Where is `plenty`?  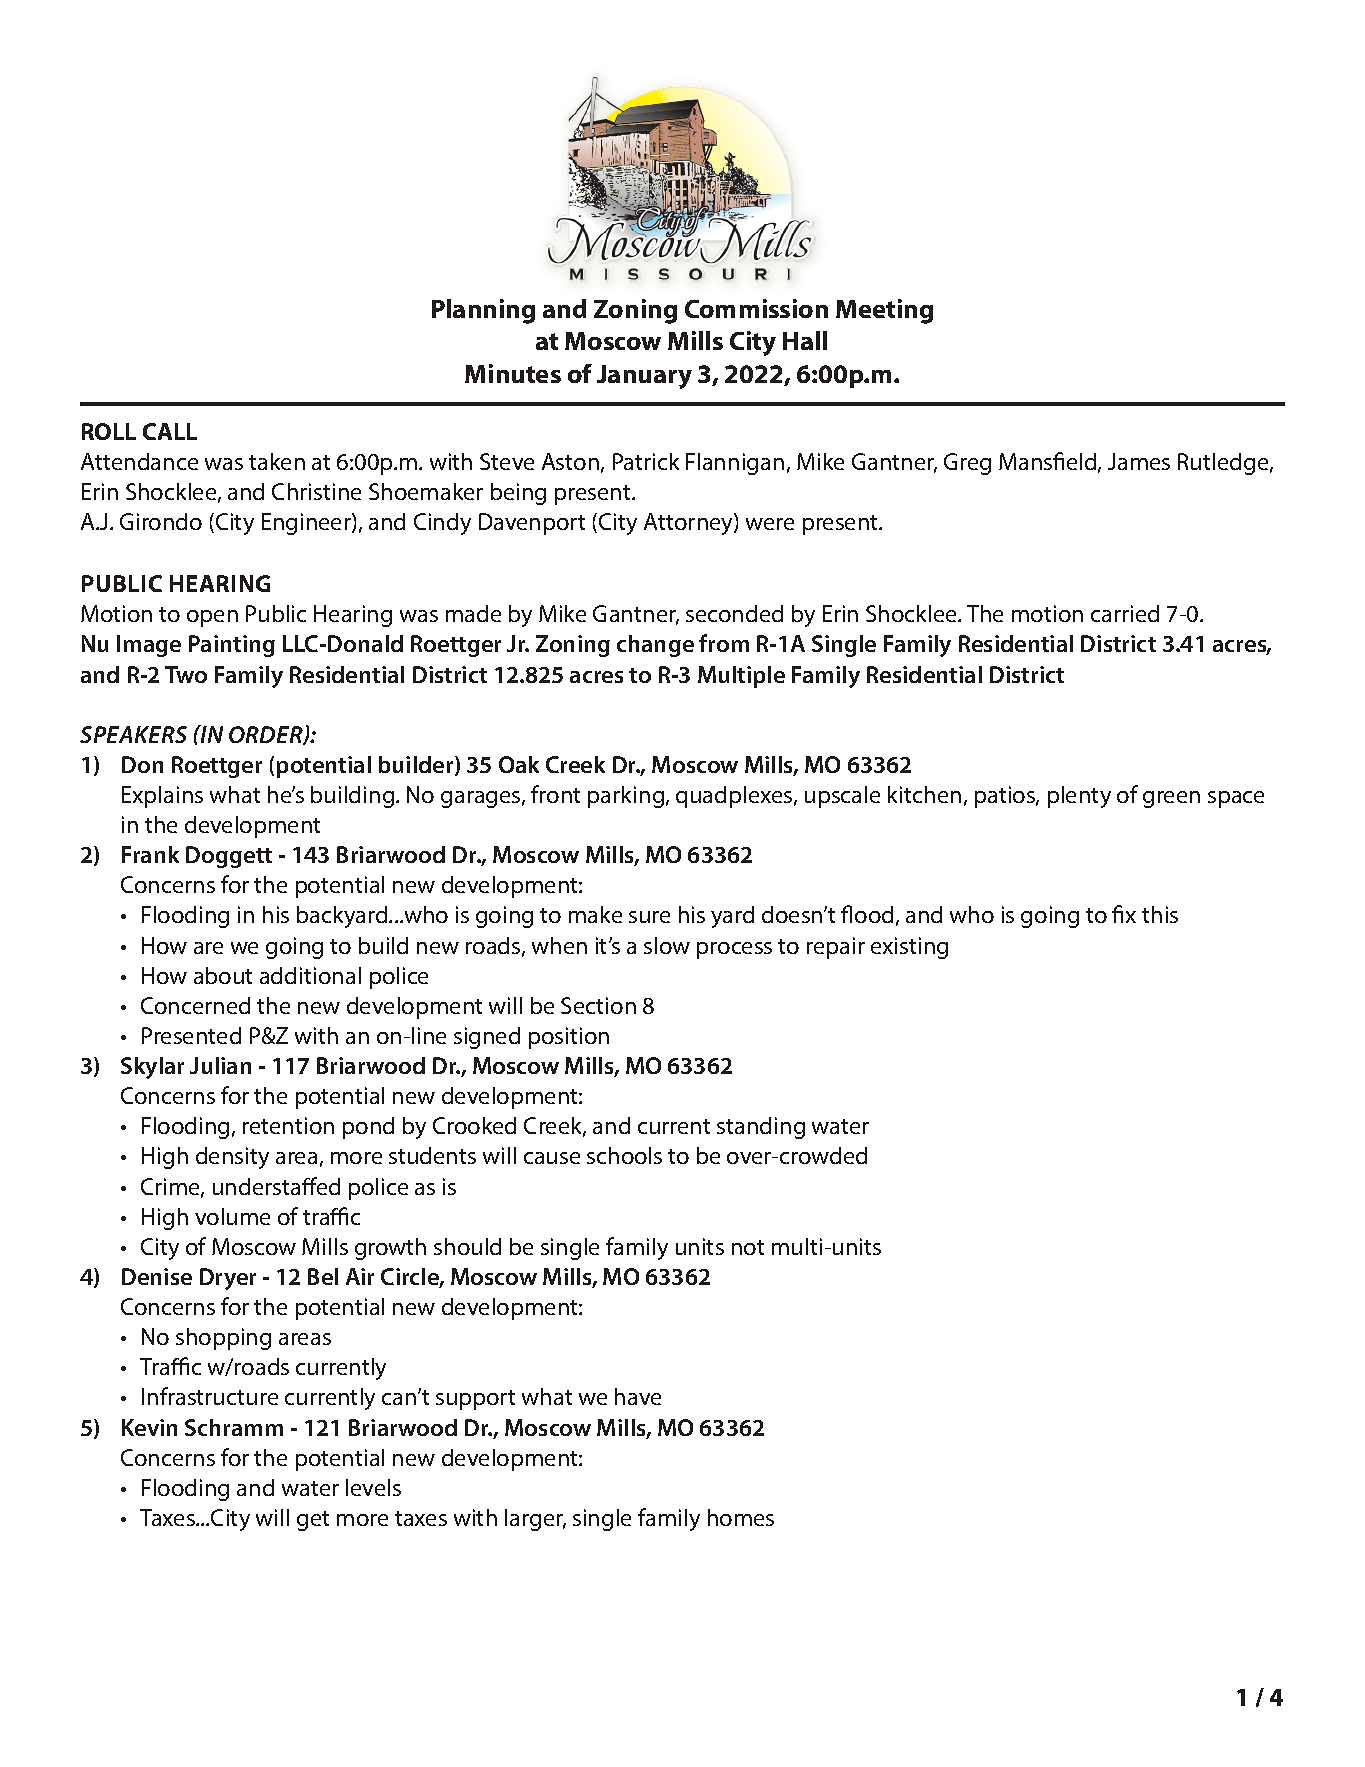
plenty is located at coordinates (1079, 797).
